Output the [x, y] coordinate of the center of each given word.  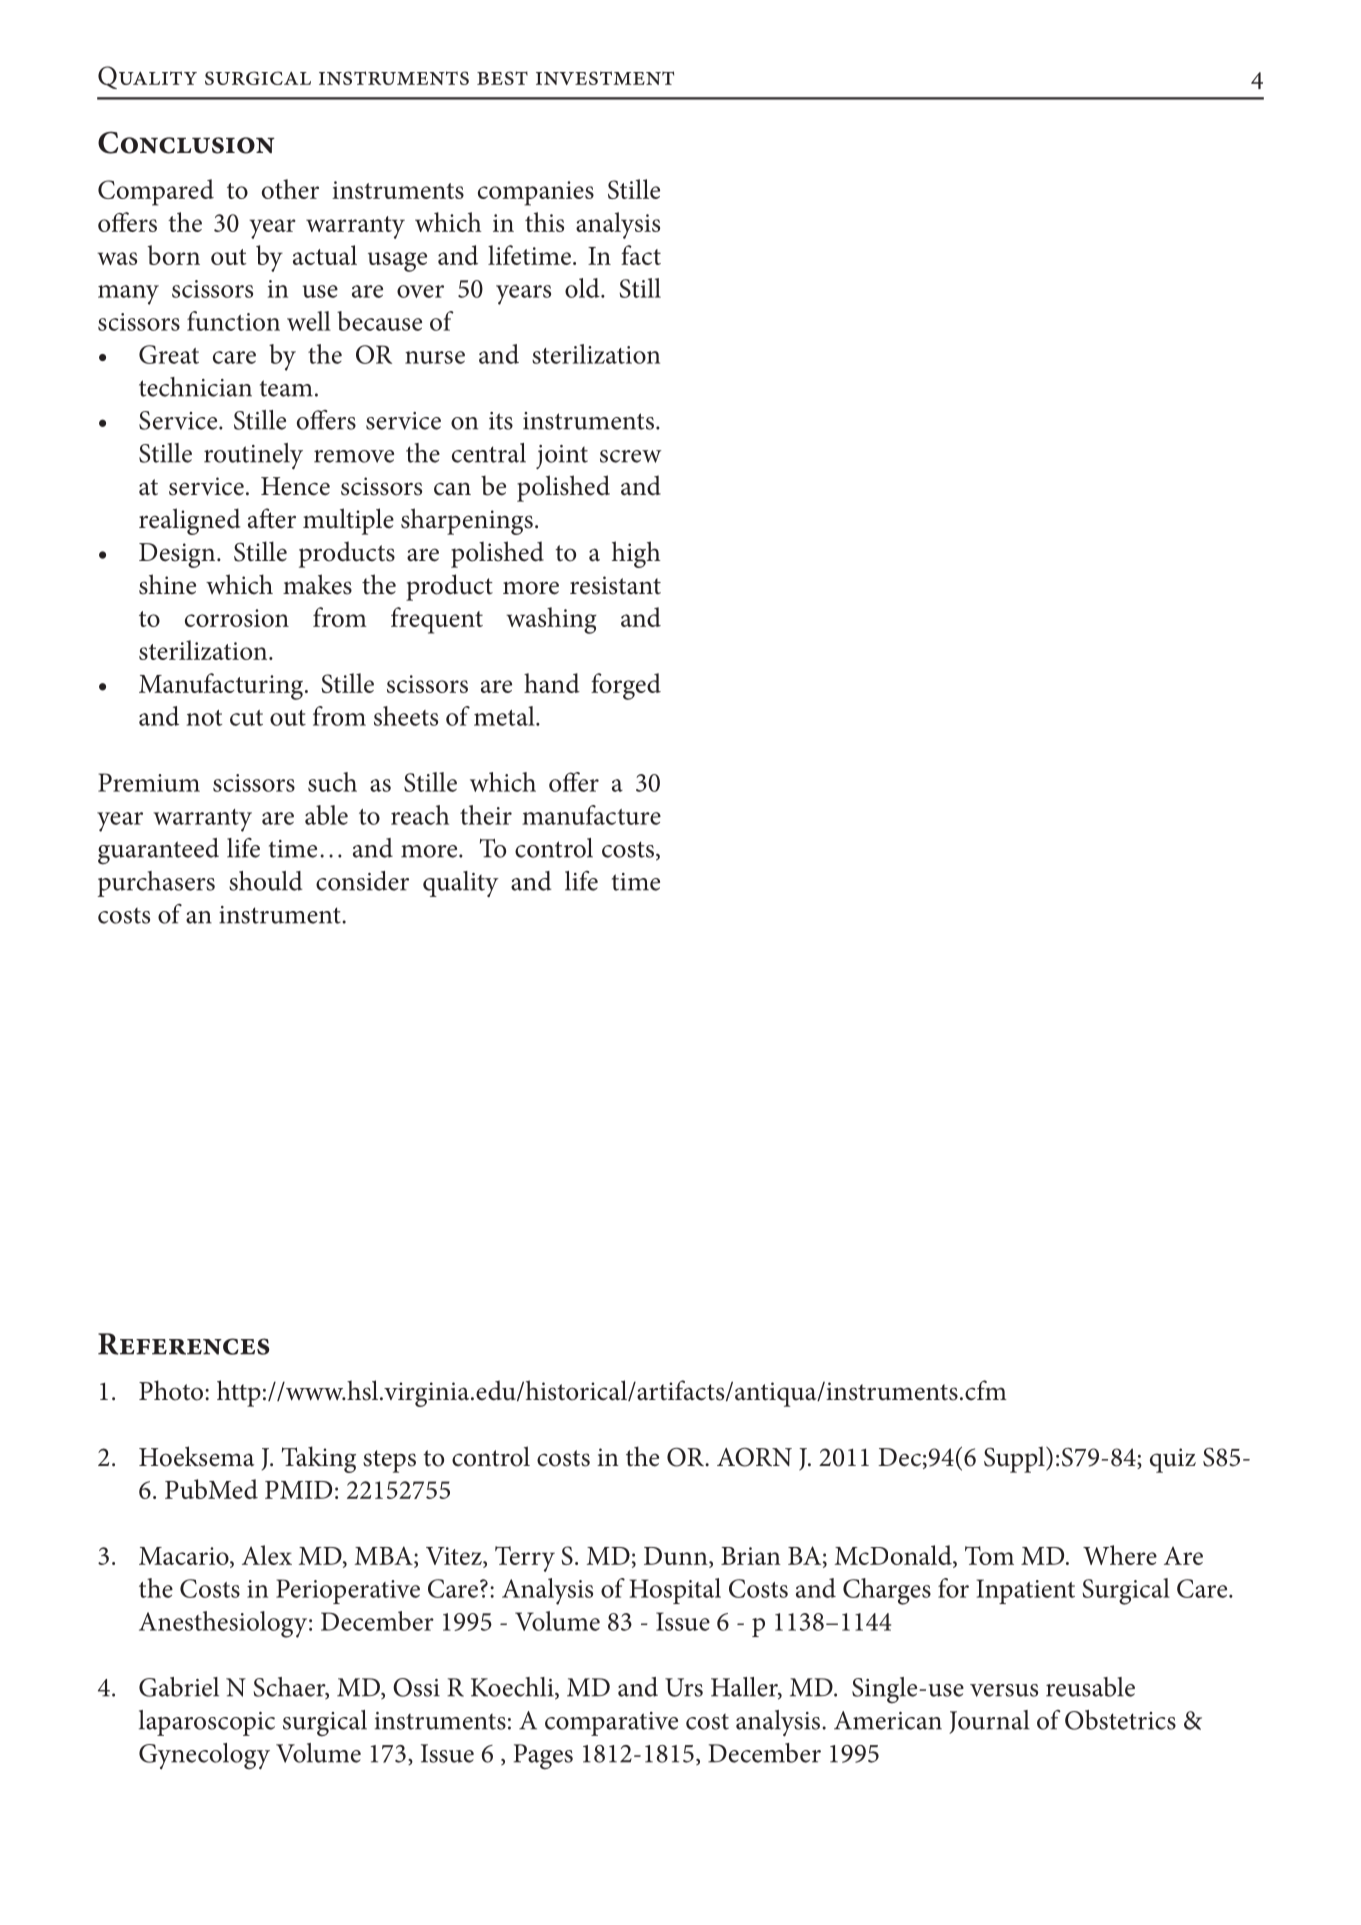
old [583, 288]
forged [626, 686]
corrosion [237, 618]
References [184, 1344]
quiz [1173, 1460]
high [636, 554]
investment [605, 78]
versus [1004, 1690]
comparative [611, 1724]
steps [389, 1461]
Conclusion [186, 142]
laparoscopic [207, 1723]
